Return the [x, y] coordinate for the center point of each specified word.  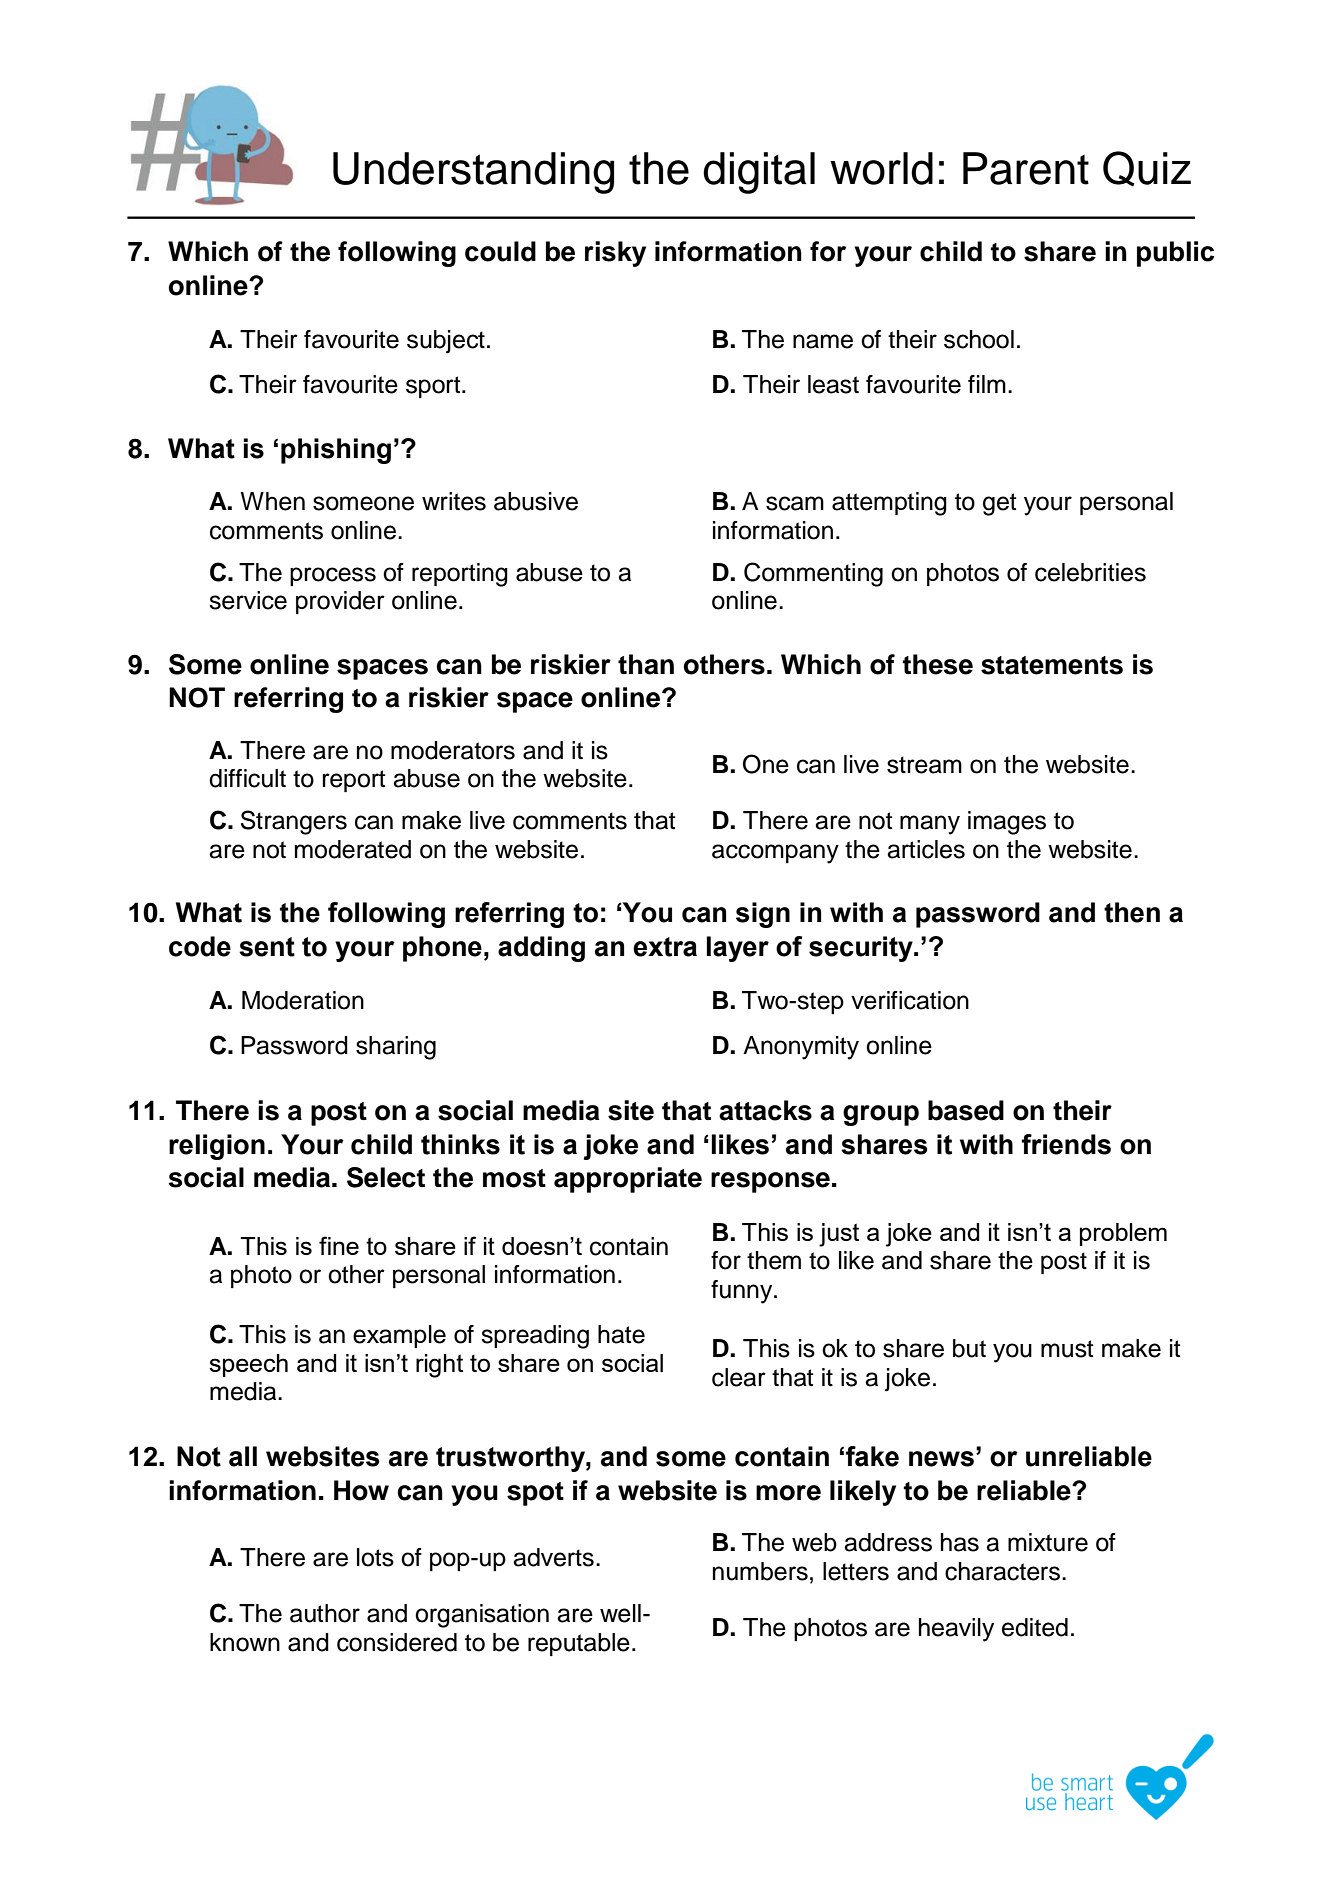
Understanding [473, 173]
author [325, 1613]
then [1132, 912]
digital [759, 173]
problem [1123, 1234]
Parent [1026, 168]
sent [267, 947]
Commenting [813, 574]
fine [339, 1245]
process [333, 576]
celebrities [1090, 572]
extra [665, 947]
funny [743, 1292]
